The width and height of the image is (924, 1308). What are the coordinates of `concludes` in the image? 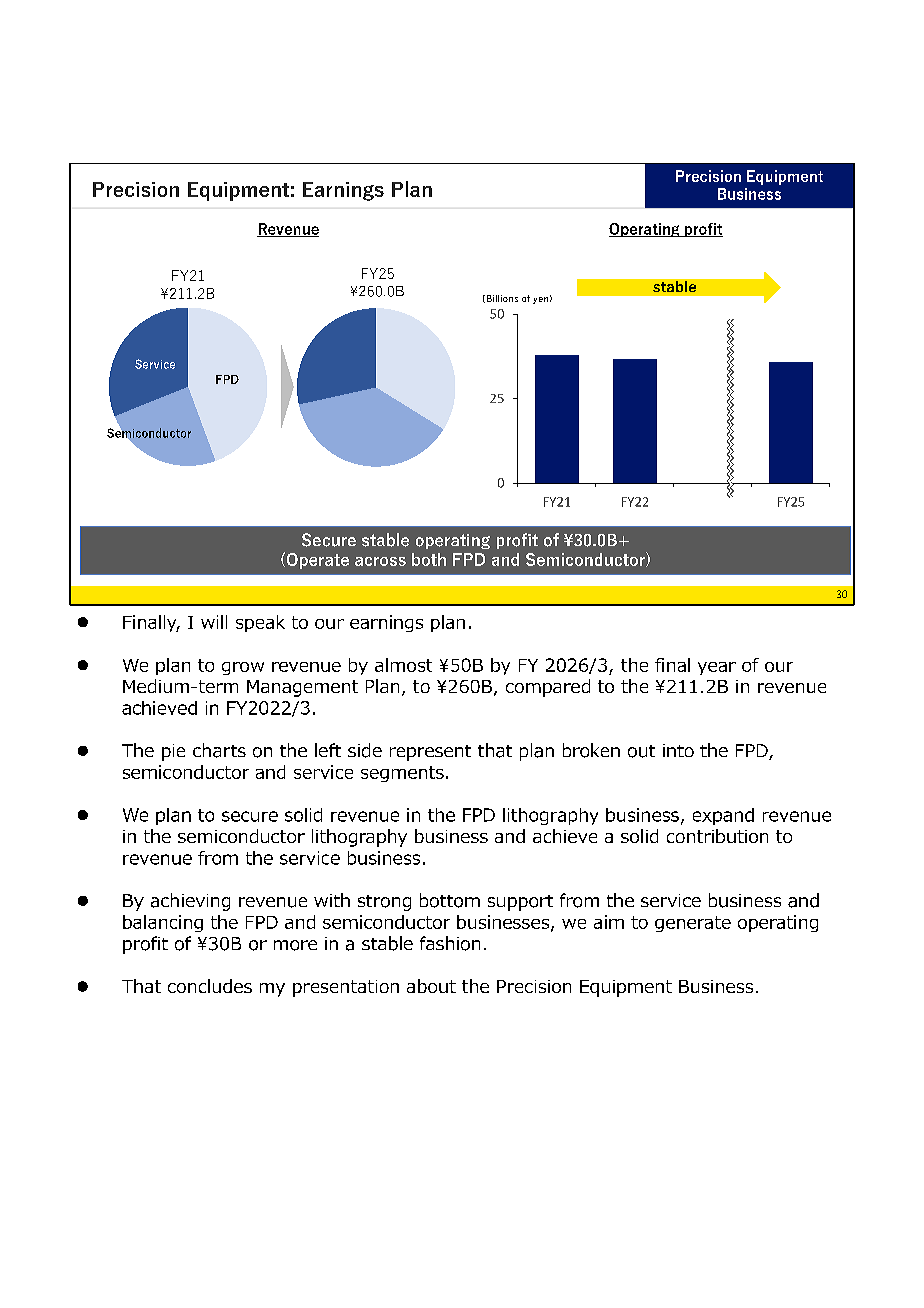 It's located at (210, 986).
